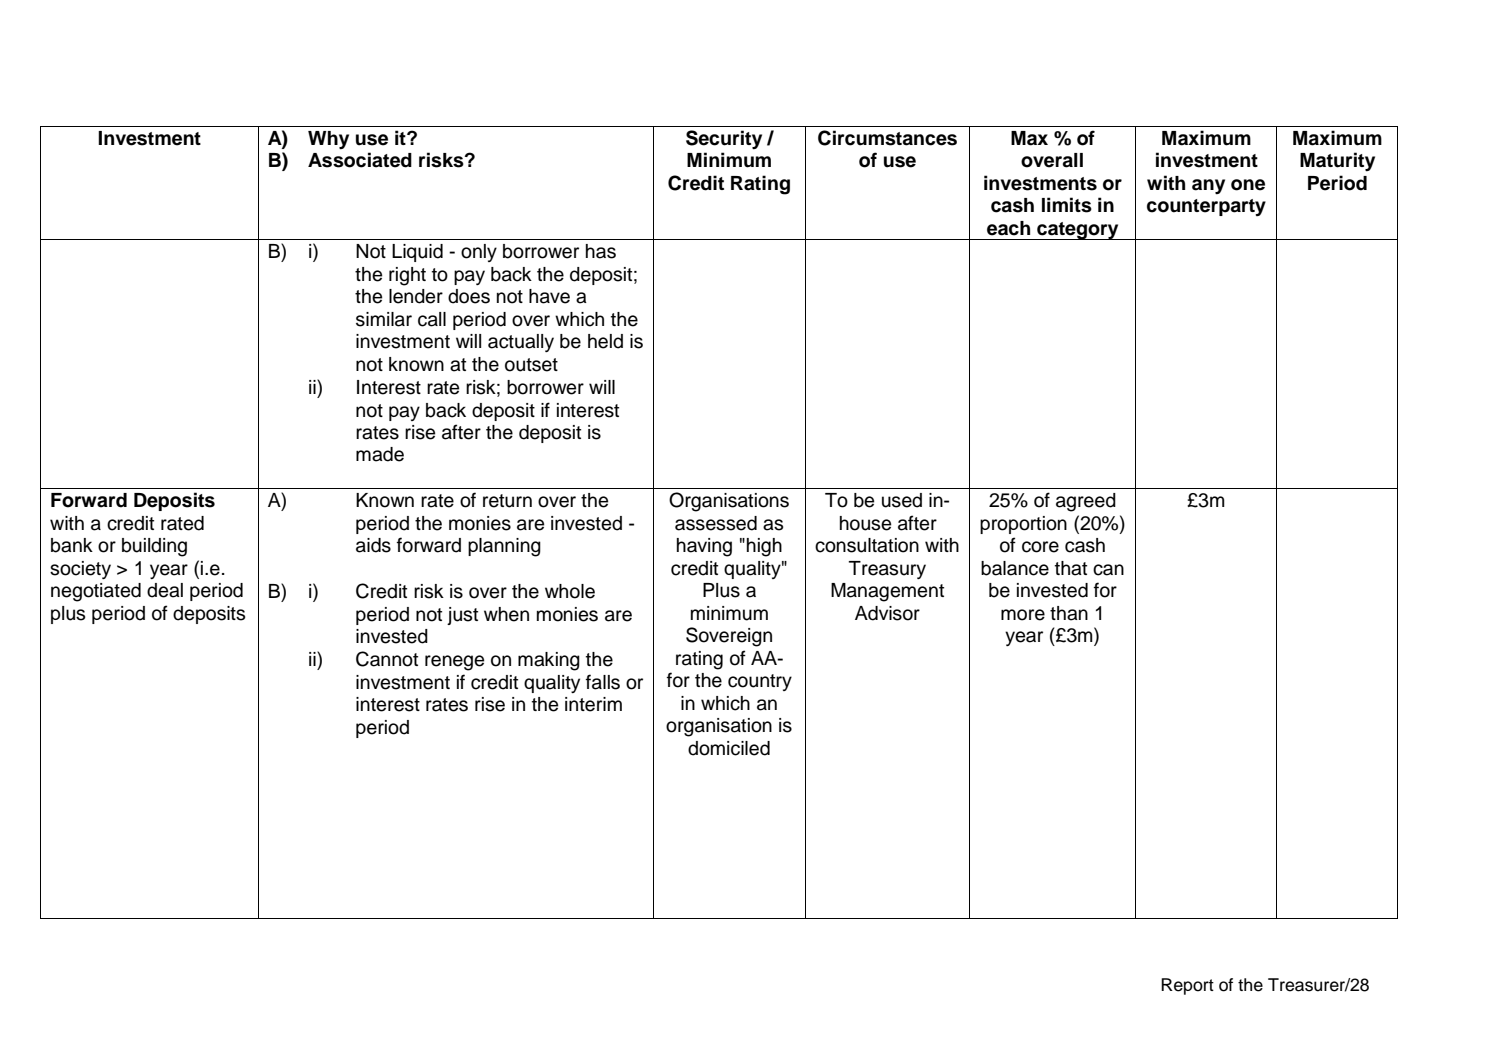  I want to click on country, so click(760, 682).
